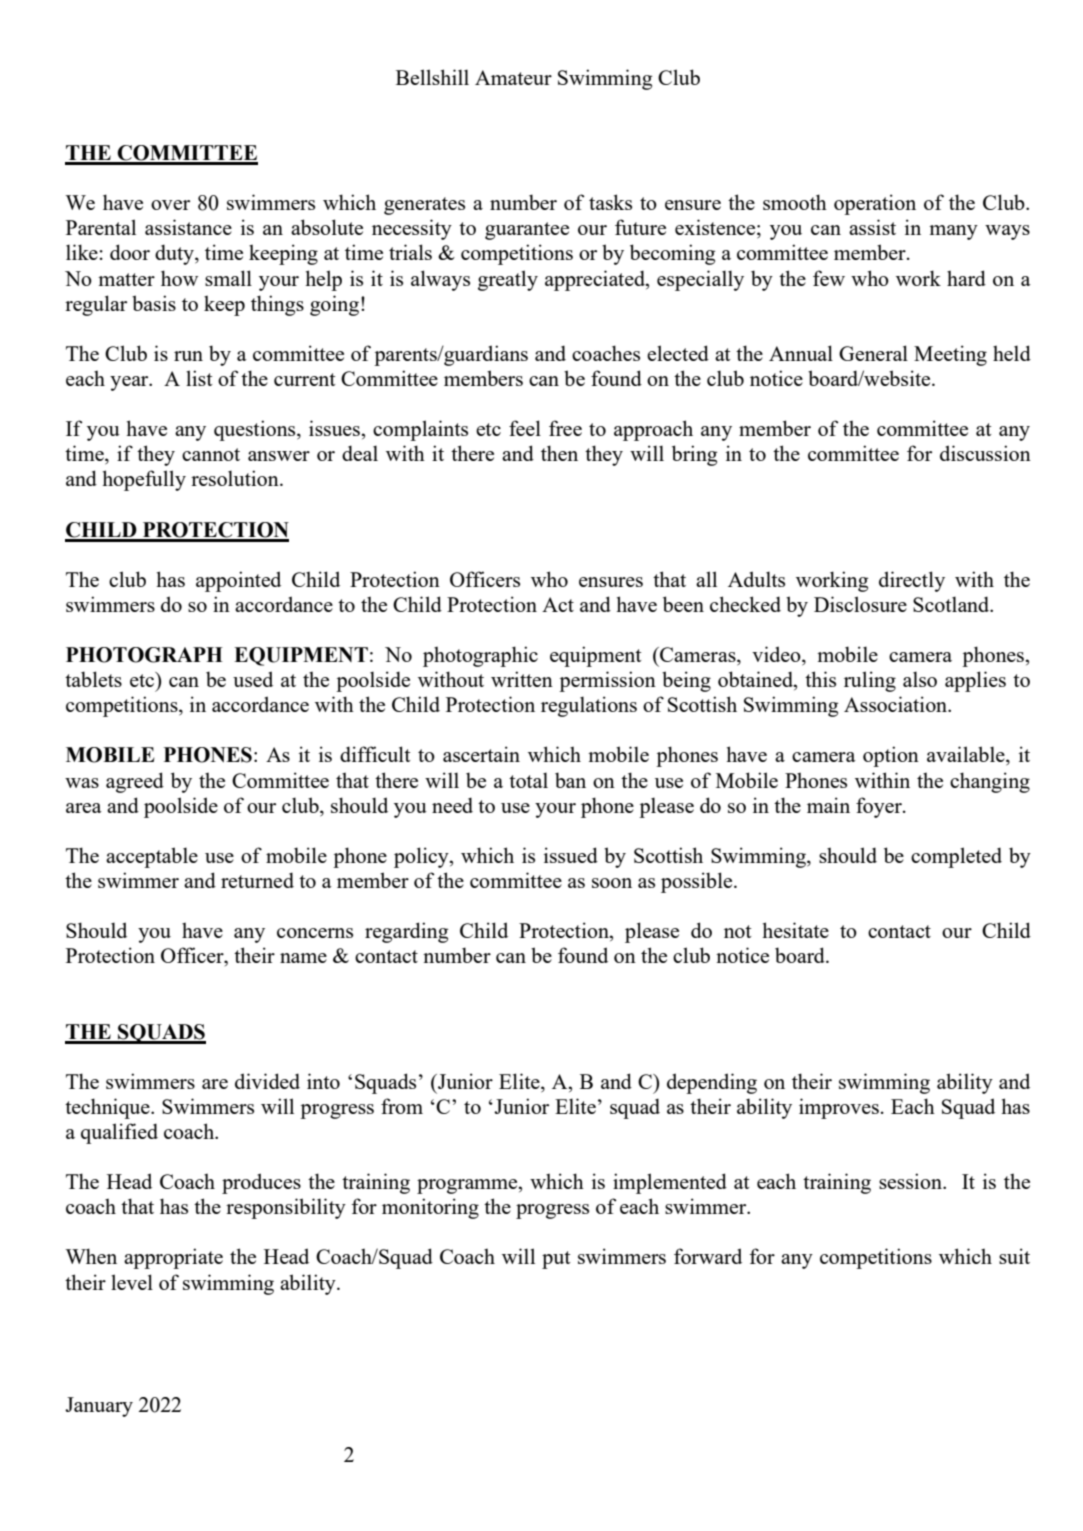 This screenshot has width=1083, height=1531. I want to click on Amateur, so click(513, 77).
